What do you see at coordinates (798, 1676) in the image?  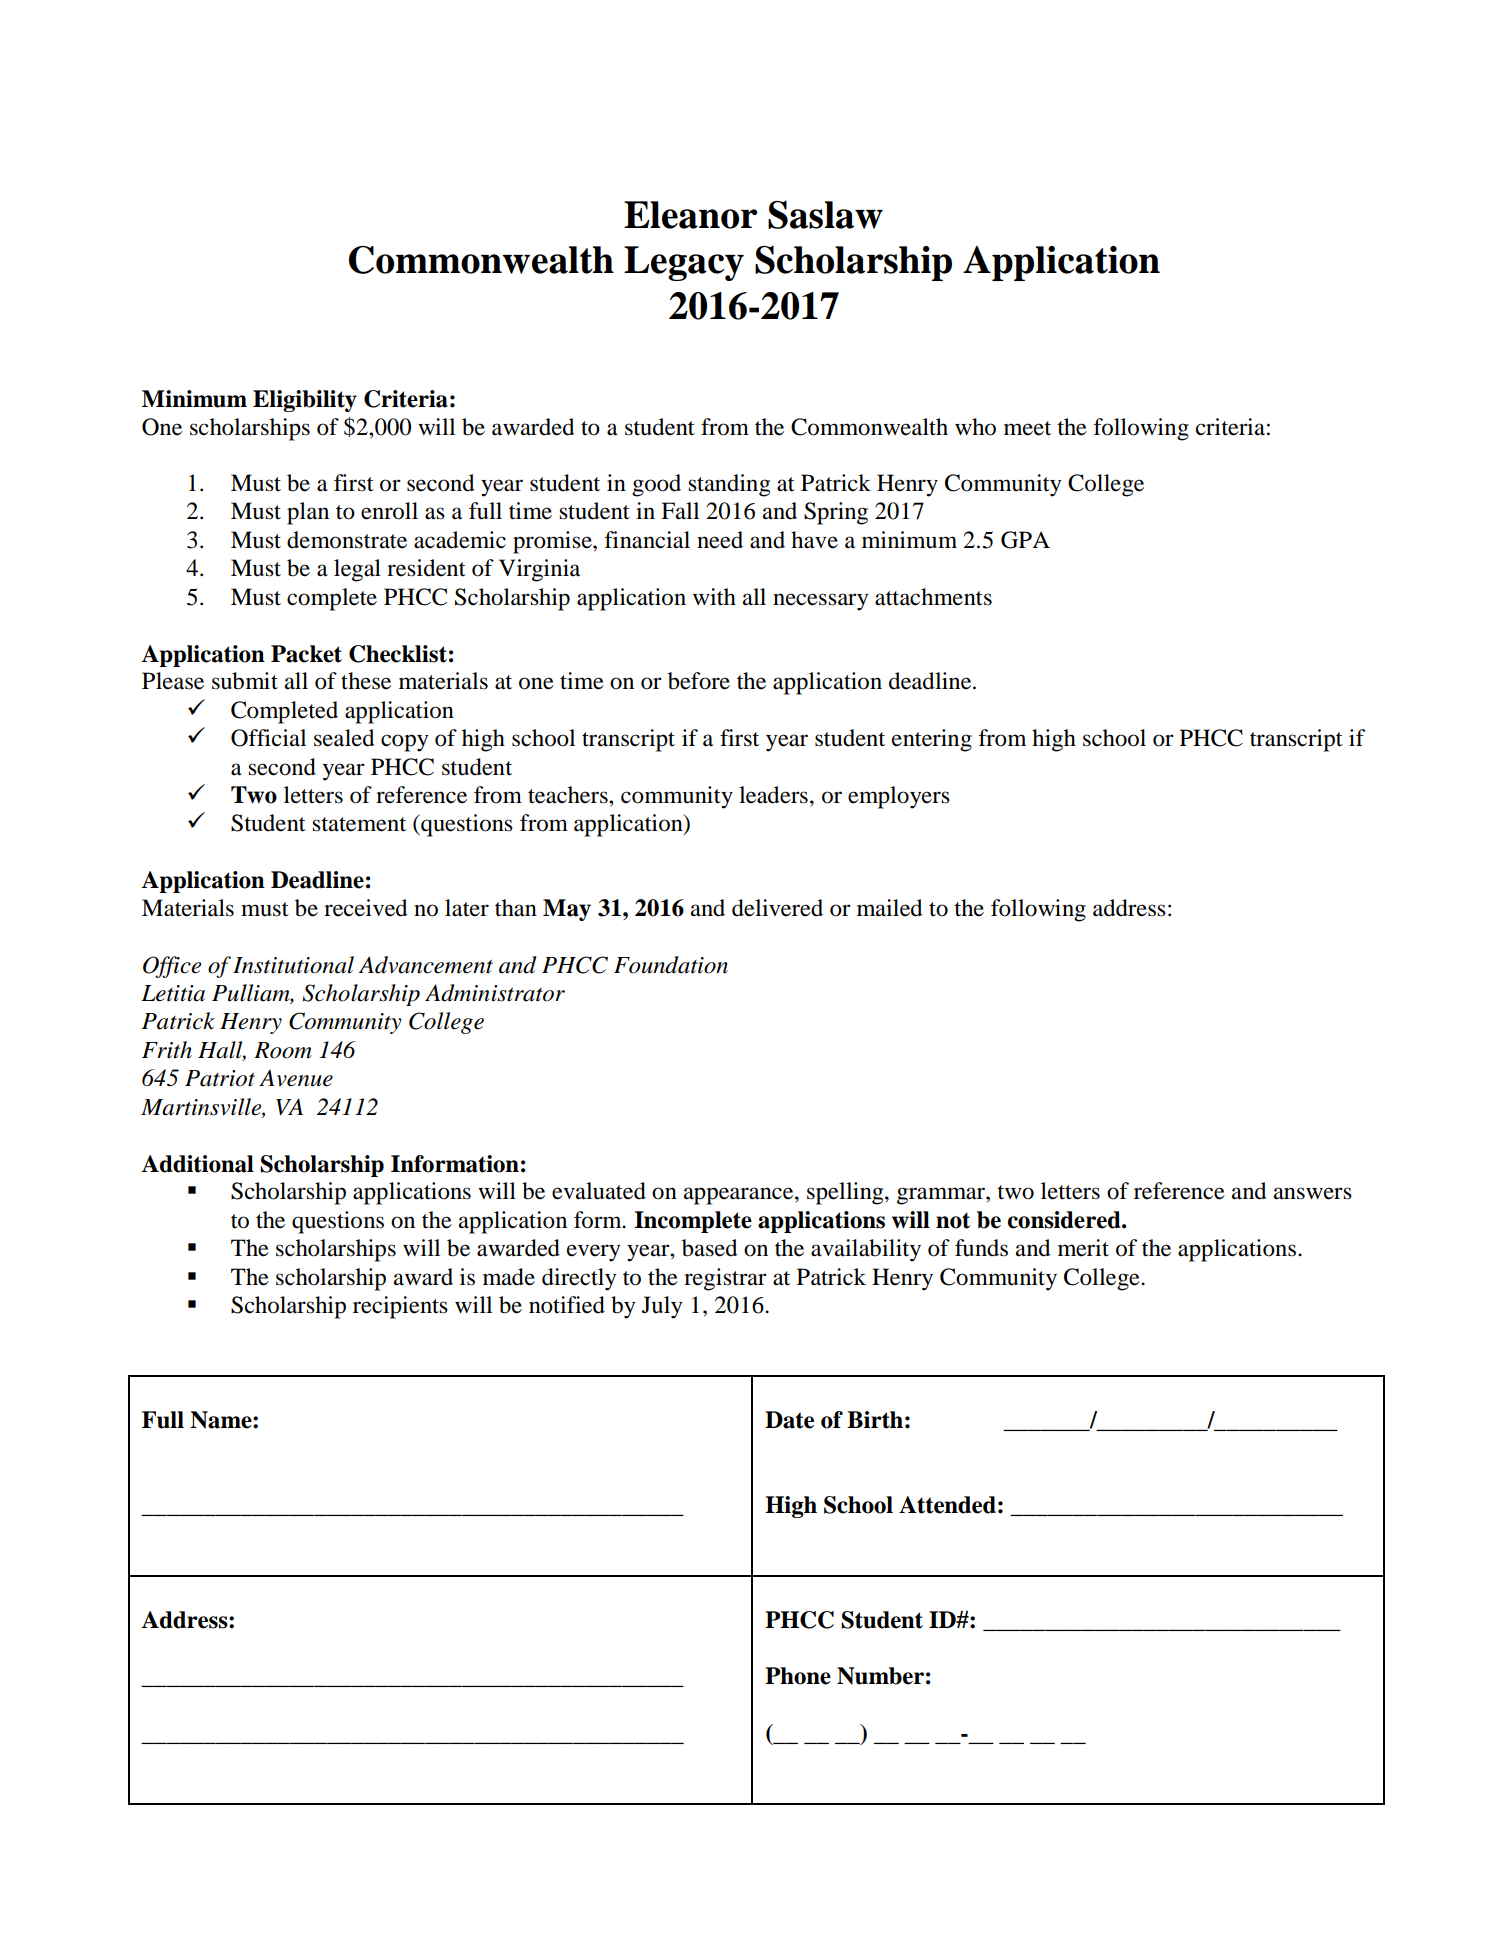 I see `Phone` at bounding box center [798, 1676].
